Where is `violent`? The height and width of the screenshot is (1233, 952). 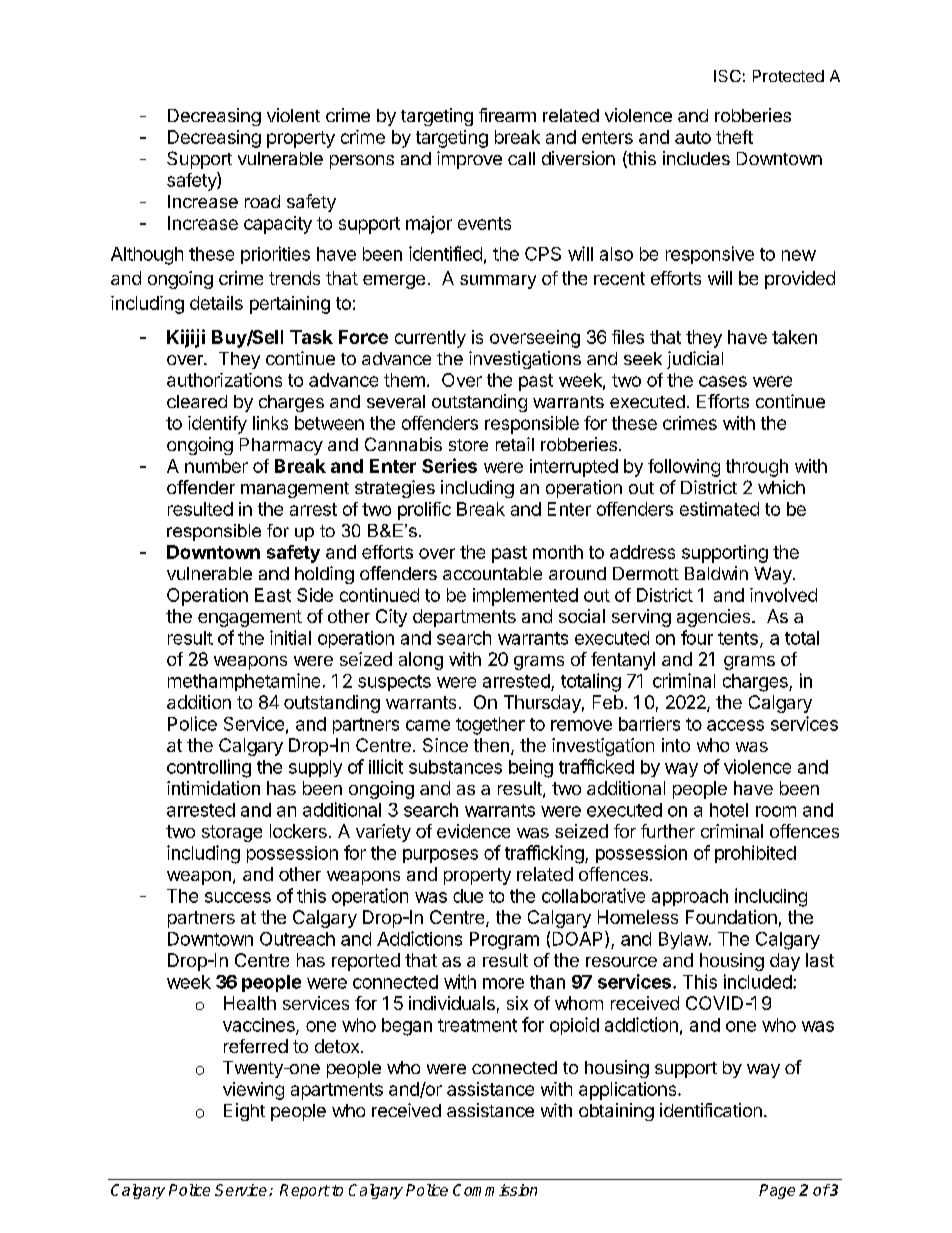
violent is located at coordinates (293, 115).
